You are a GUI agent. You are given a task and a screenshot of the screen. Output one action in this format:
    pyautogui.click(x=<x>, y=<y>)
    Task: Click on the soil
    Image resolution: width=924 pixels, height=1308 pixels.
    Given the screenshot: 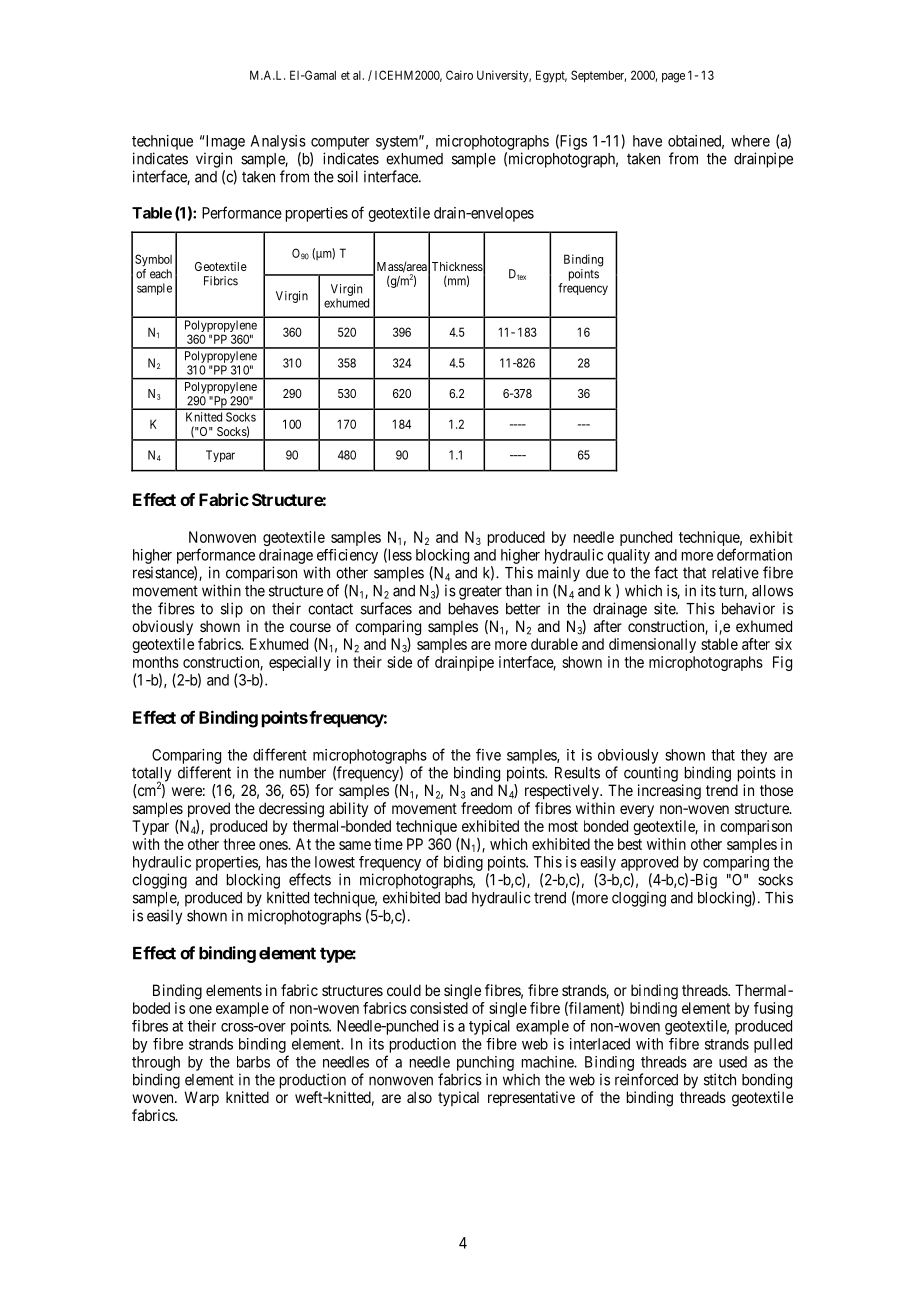 What is the action you would take?
    pyautogui.click(x=347, y=176)
